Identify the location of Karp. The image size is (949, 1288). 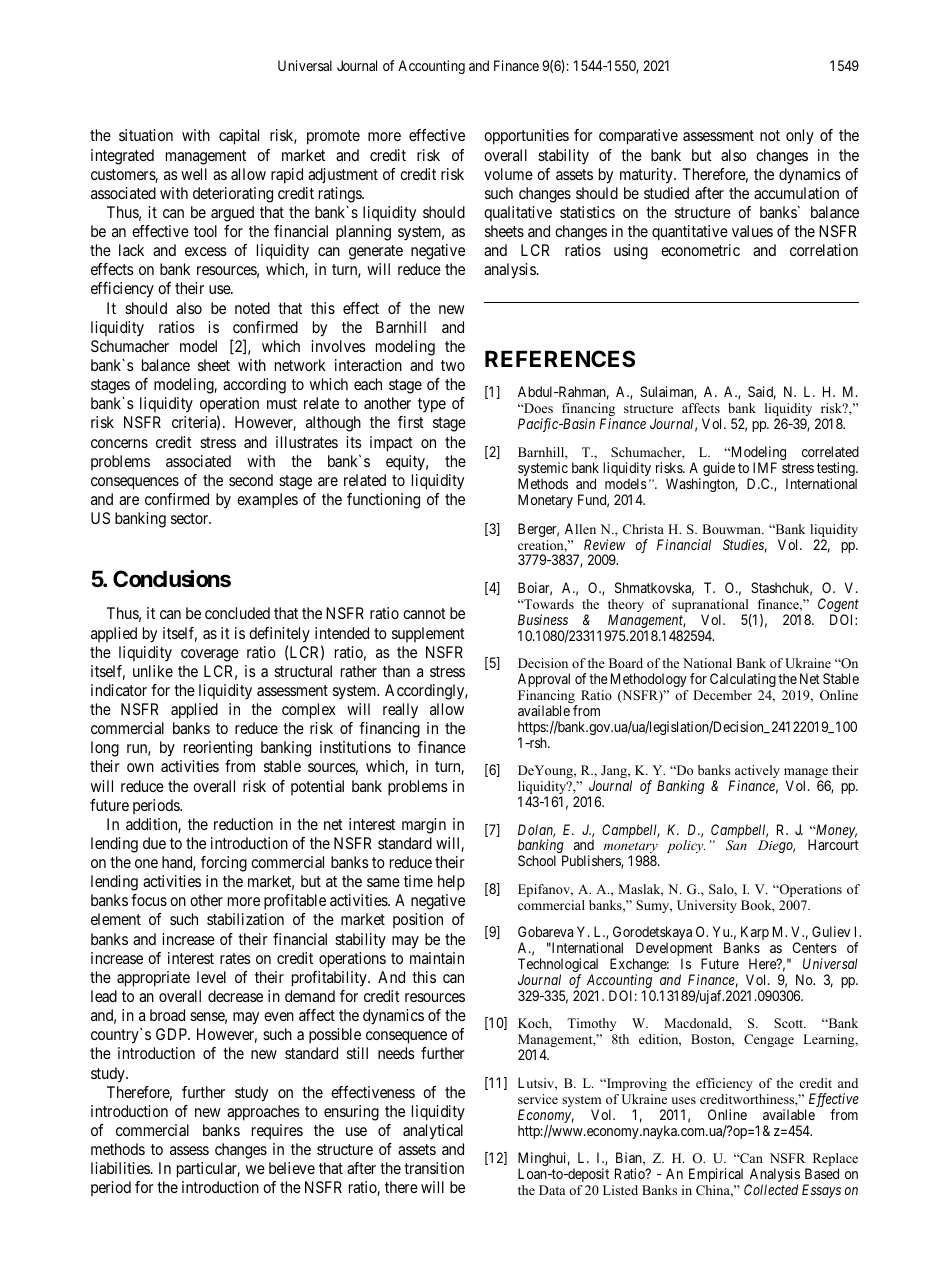
(755, 934).
